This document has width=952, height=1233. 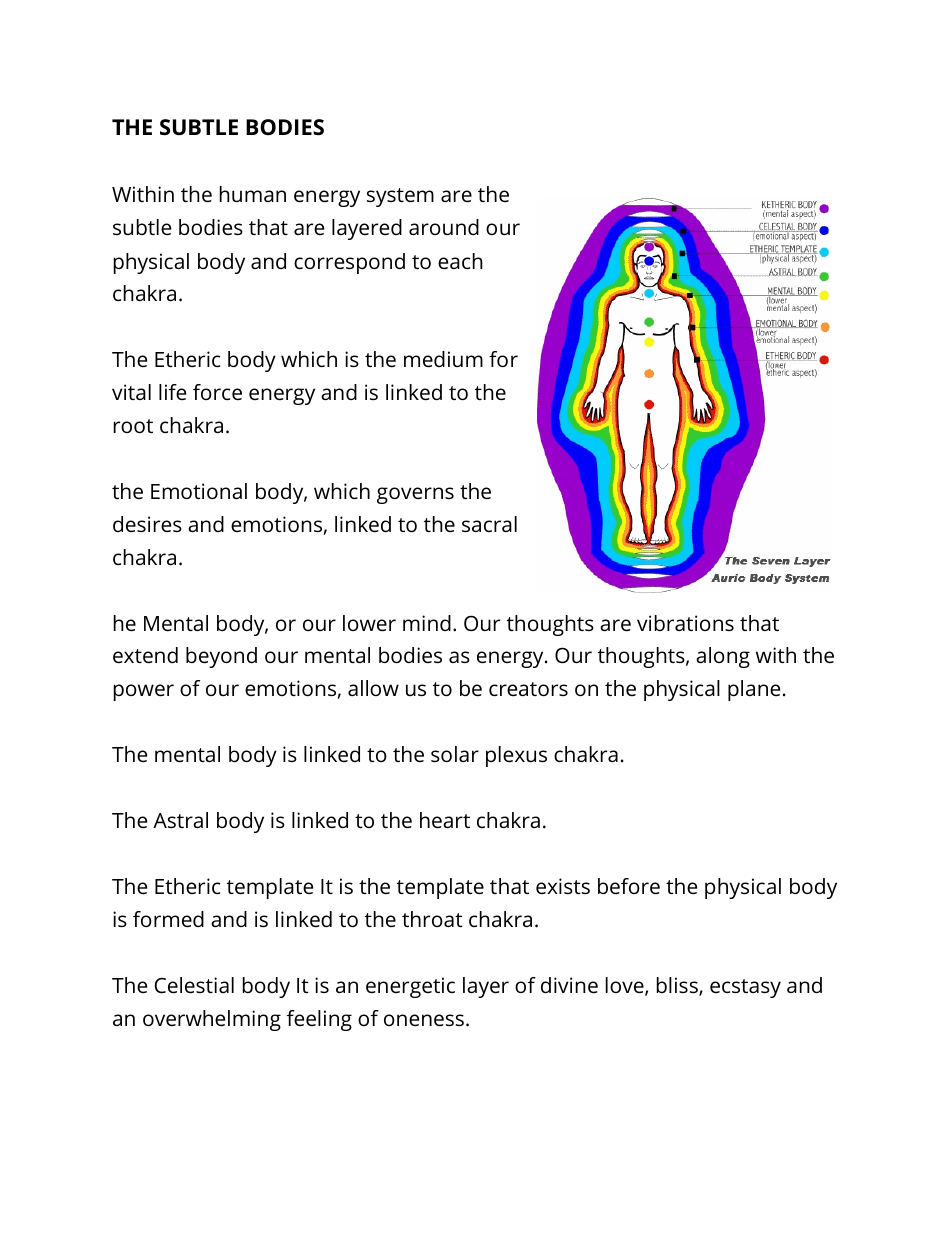 I want to click on power, so click(x=144, y=692).
